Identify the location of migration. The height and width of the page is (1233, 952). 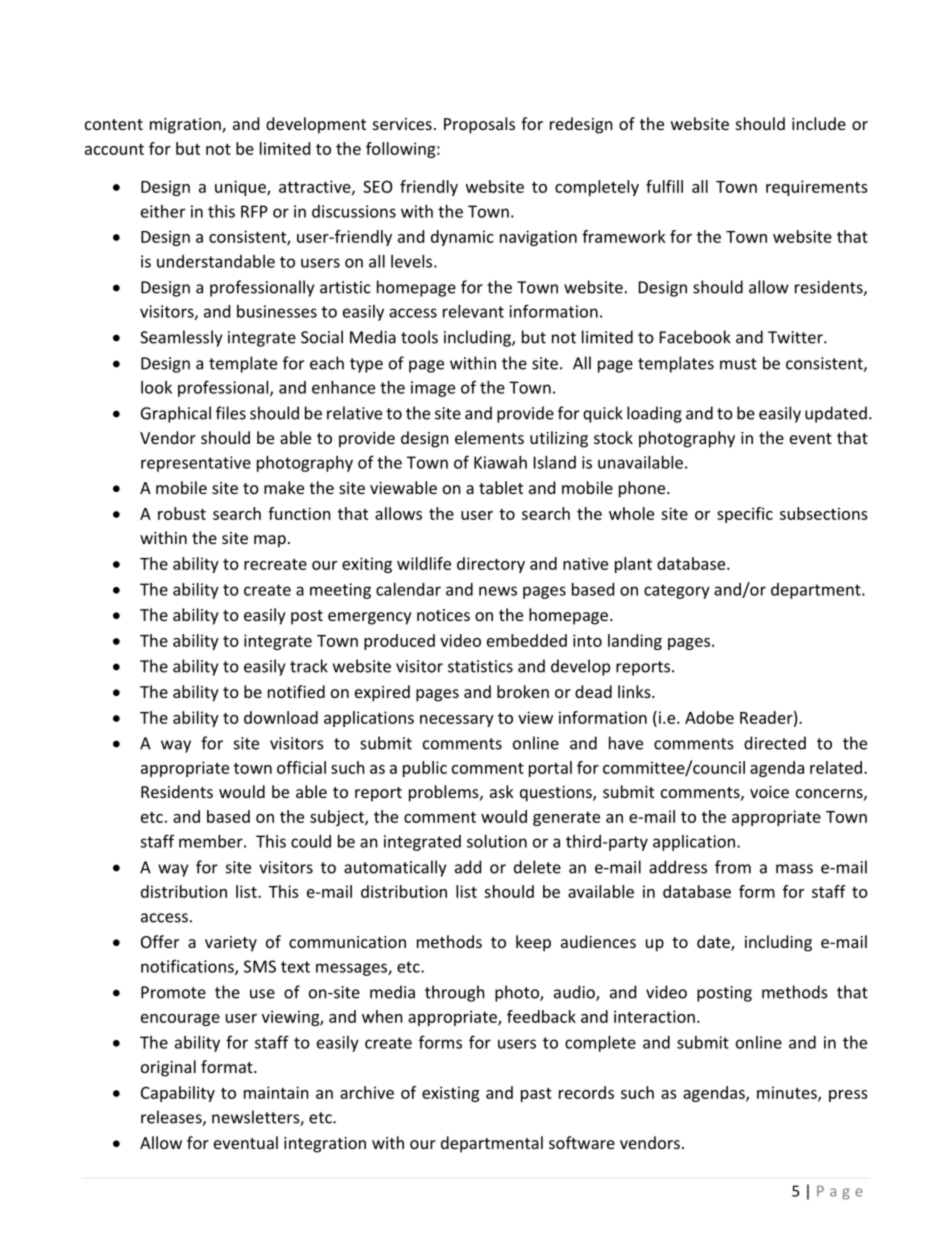
(186, 126).
